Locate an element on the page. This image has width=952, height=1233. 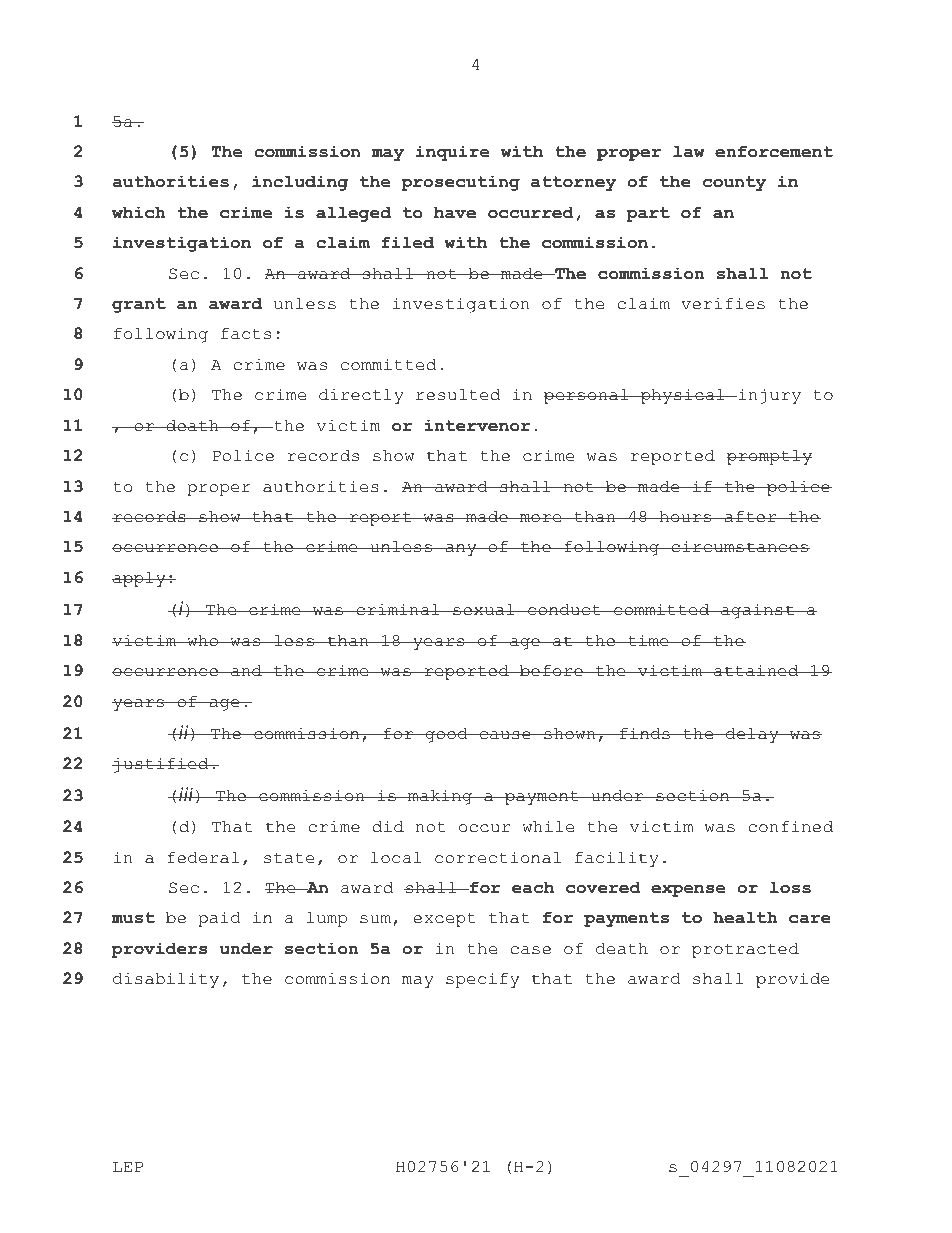
attained is located at coordinates (756, 670).
